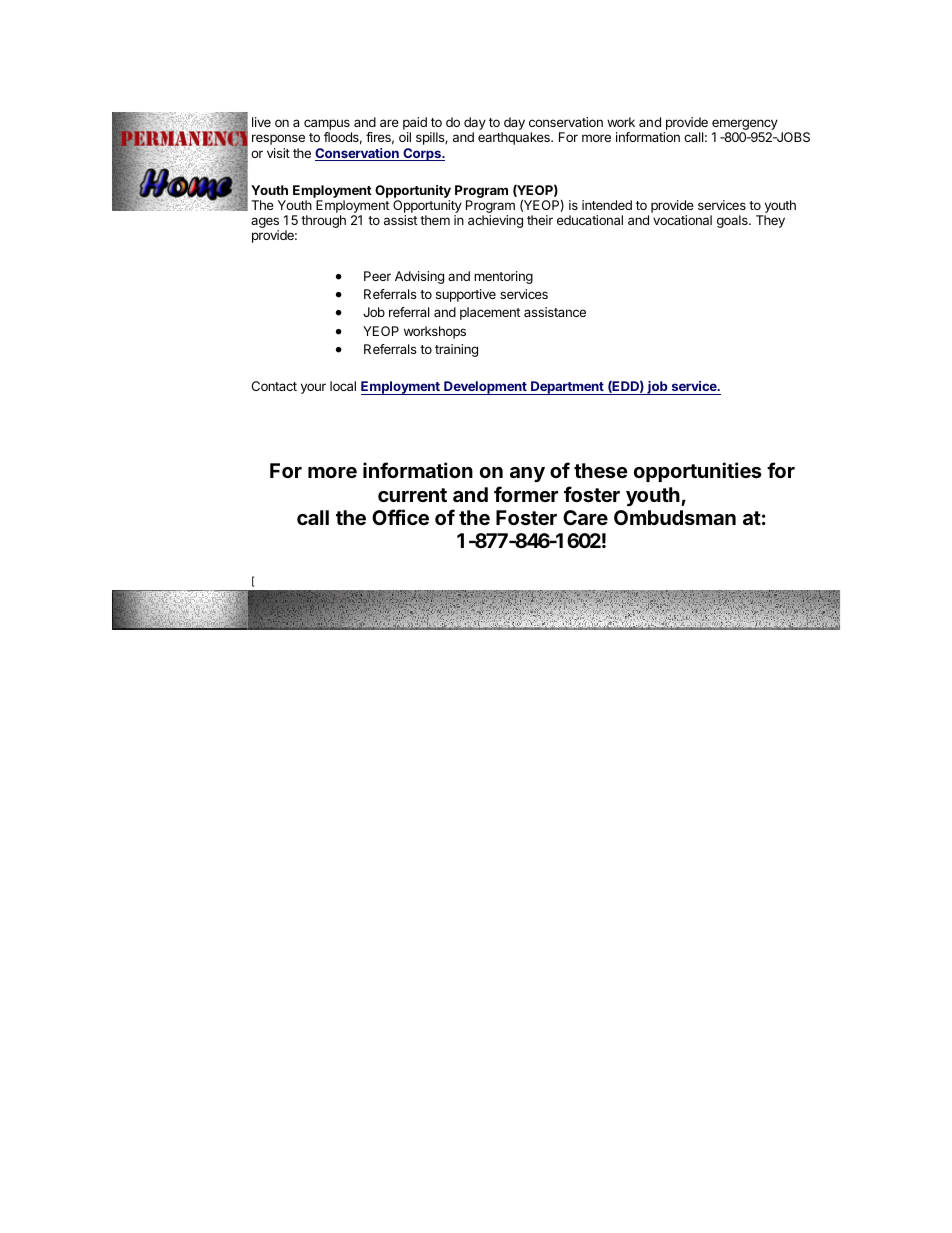  I want to click on mentoring, so click(503, 277).
